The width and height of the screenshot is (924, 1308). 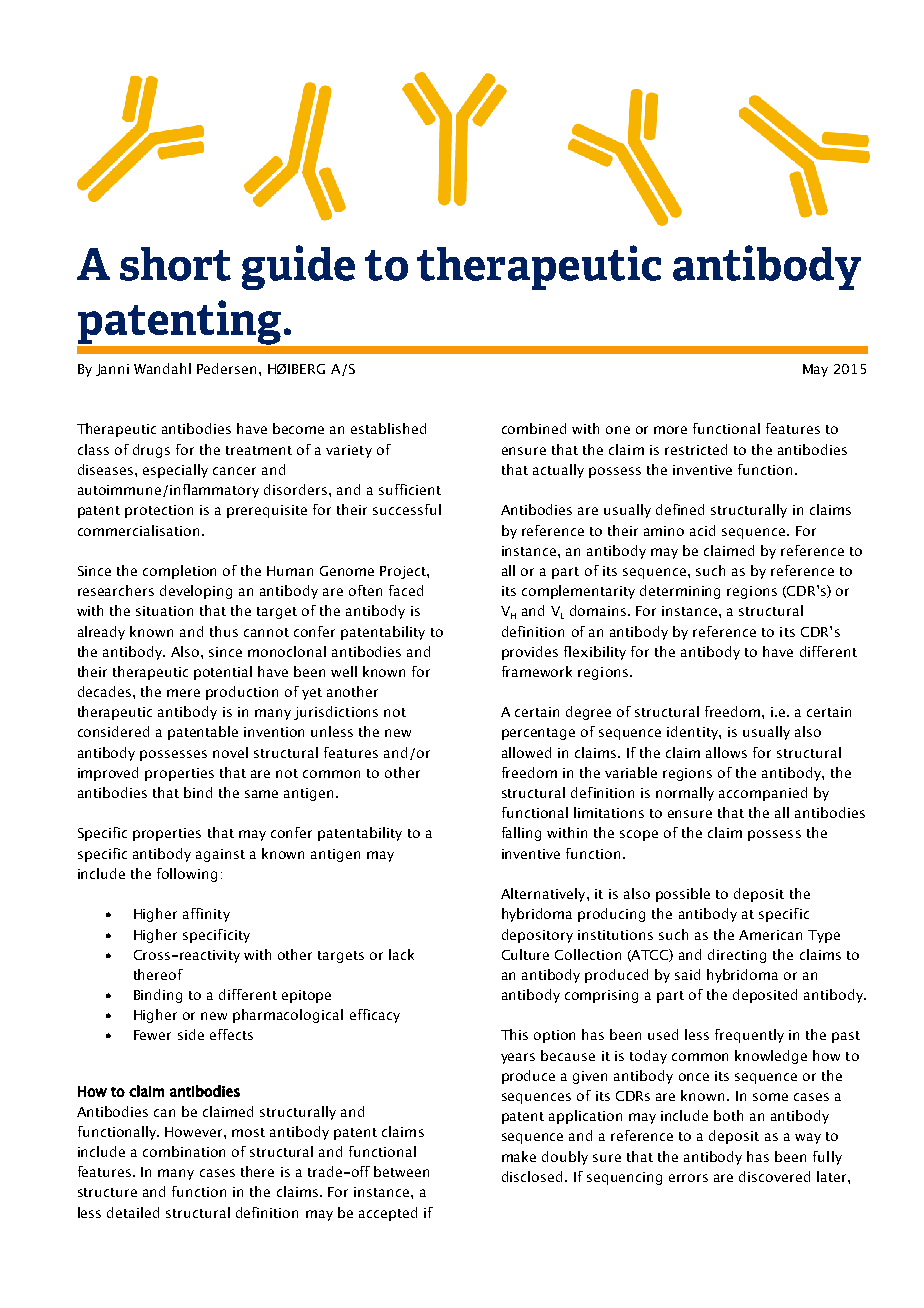 What do you see at coordinates (206, 915) in the screenshot?
I see `affinity` at bounding box center [206, 915].
